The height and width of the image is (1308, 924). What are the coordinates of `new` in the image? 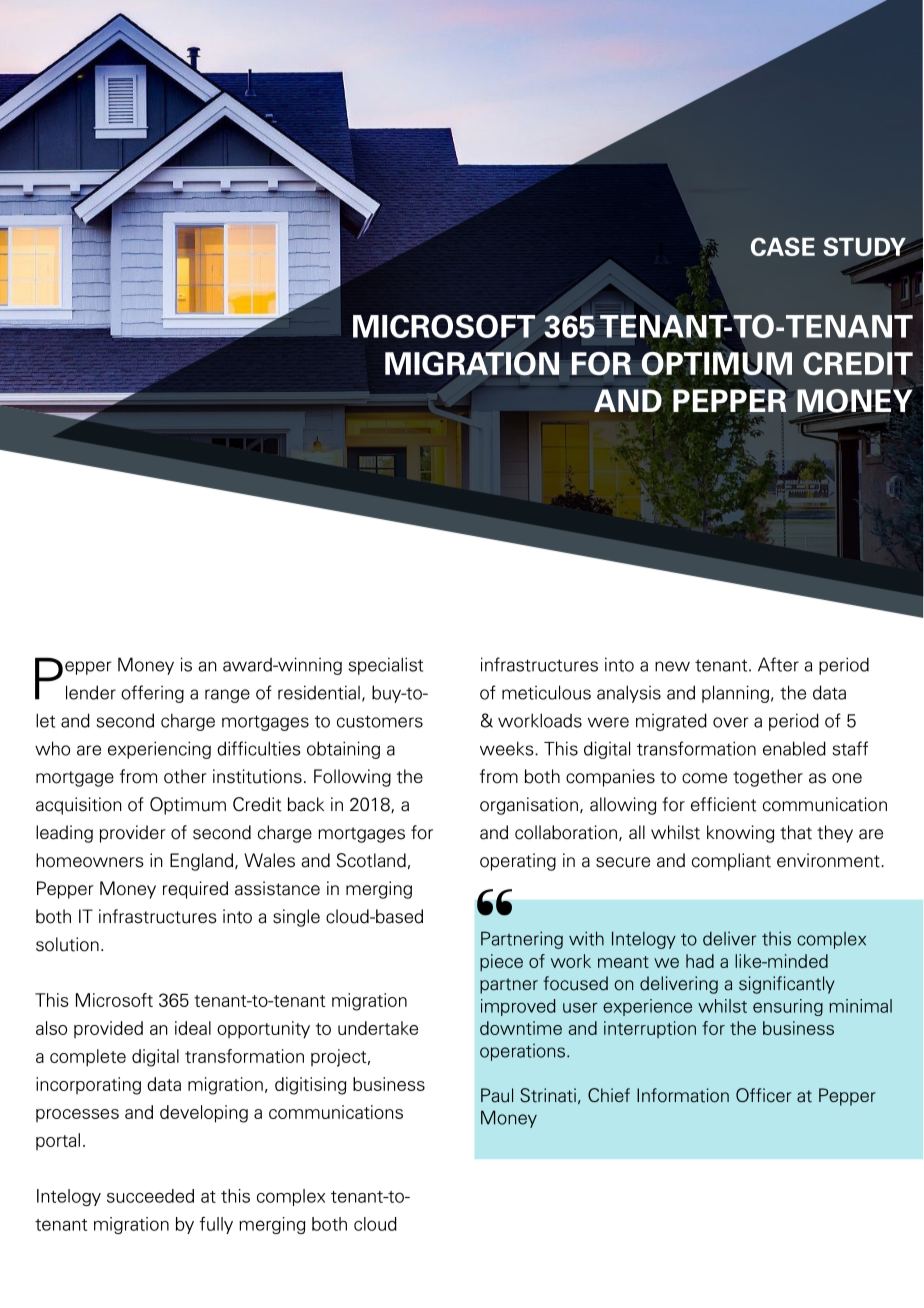 It's located at (672, 666).
